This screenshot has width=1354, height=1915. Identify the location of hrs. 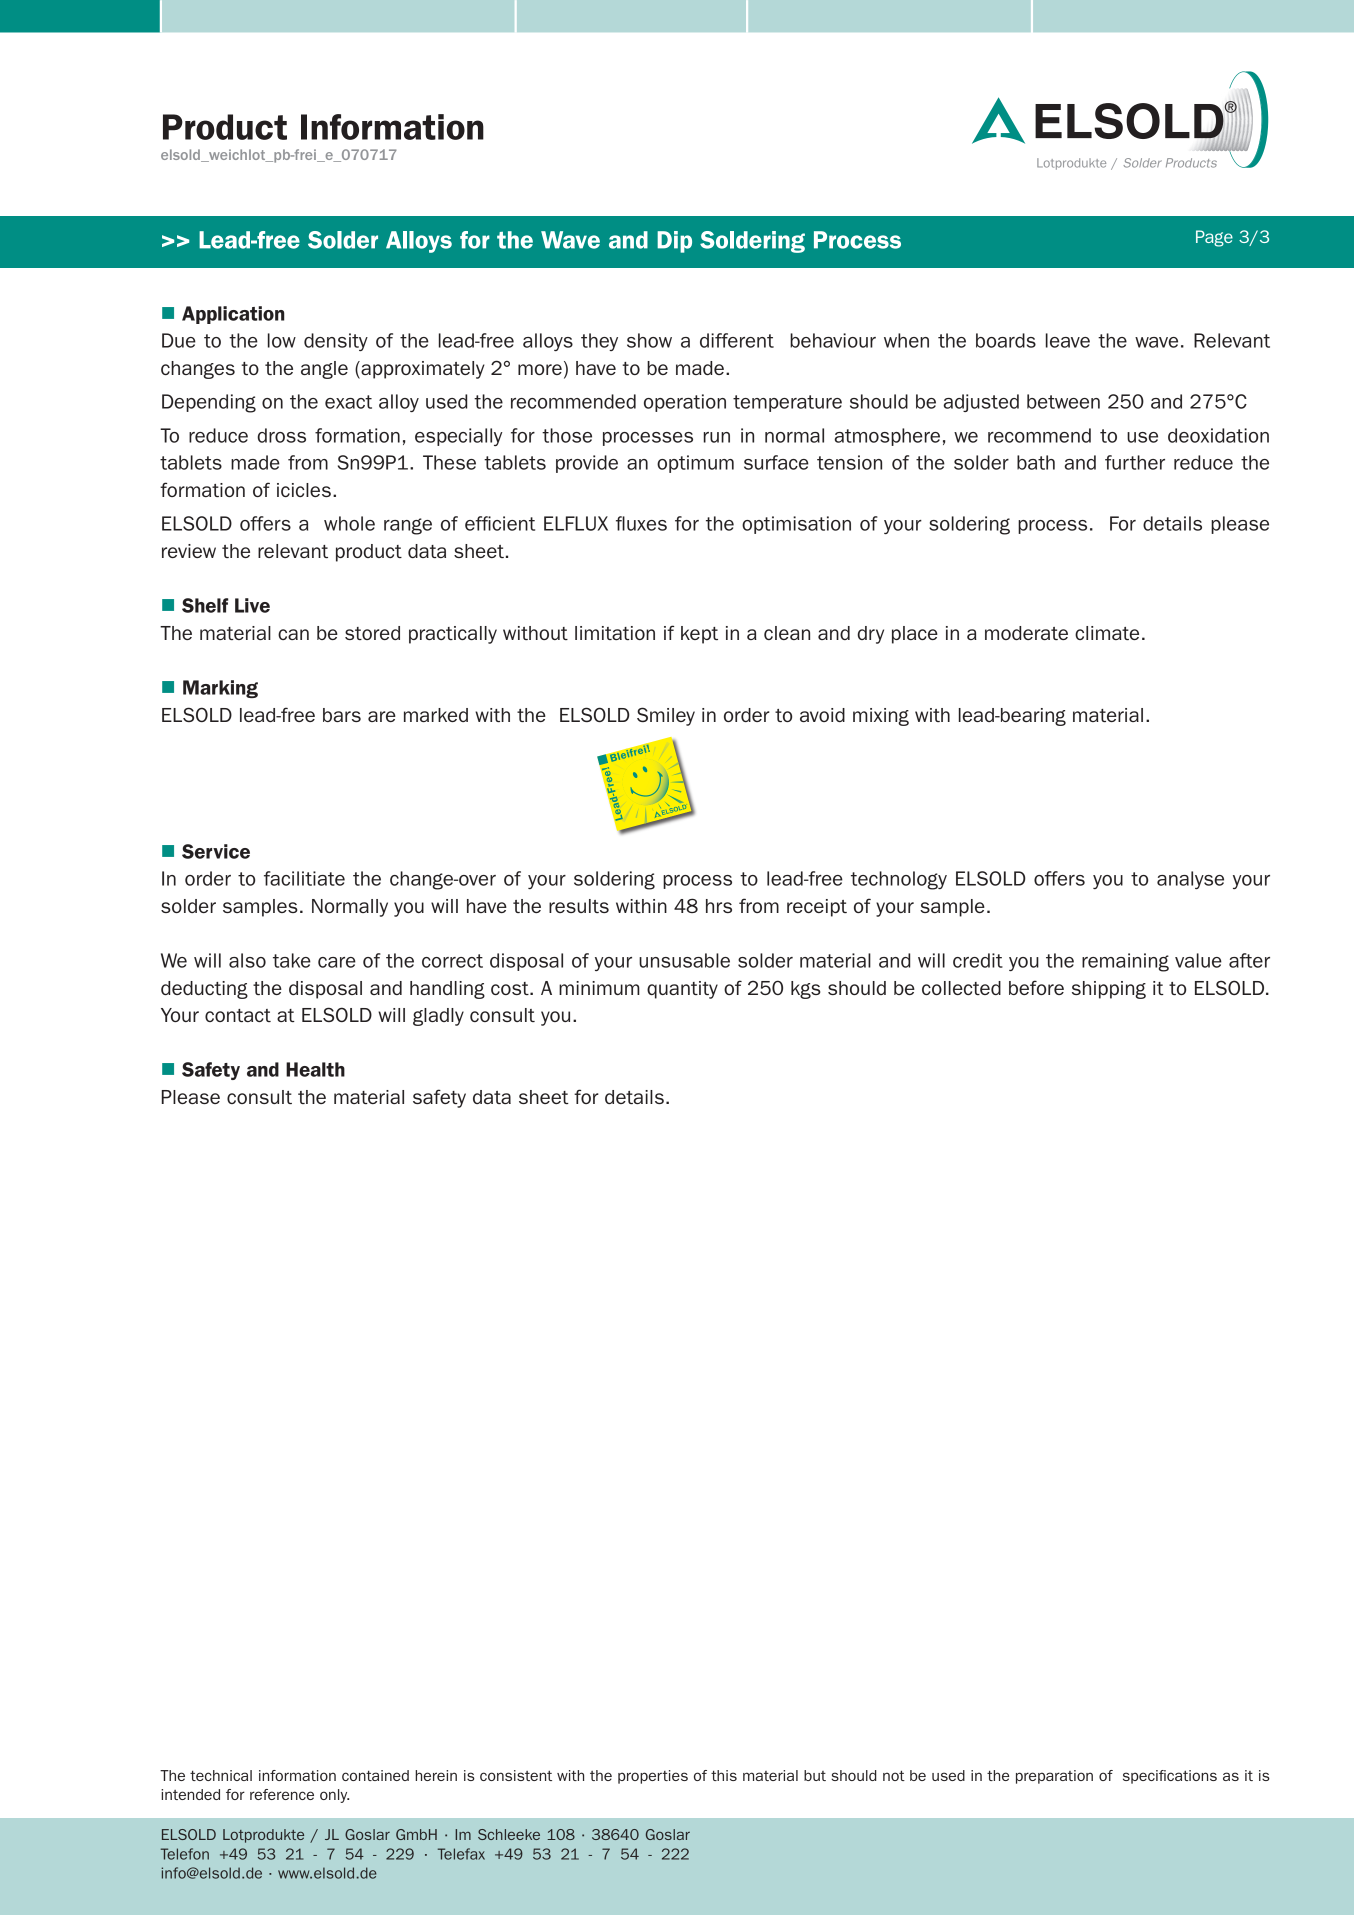
(719, 906).
